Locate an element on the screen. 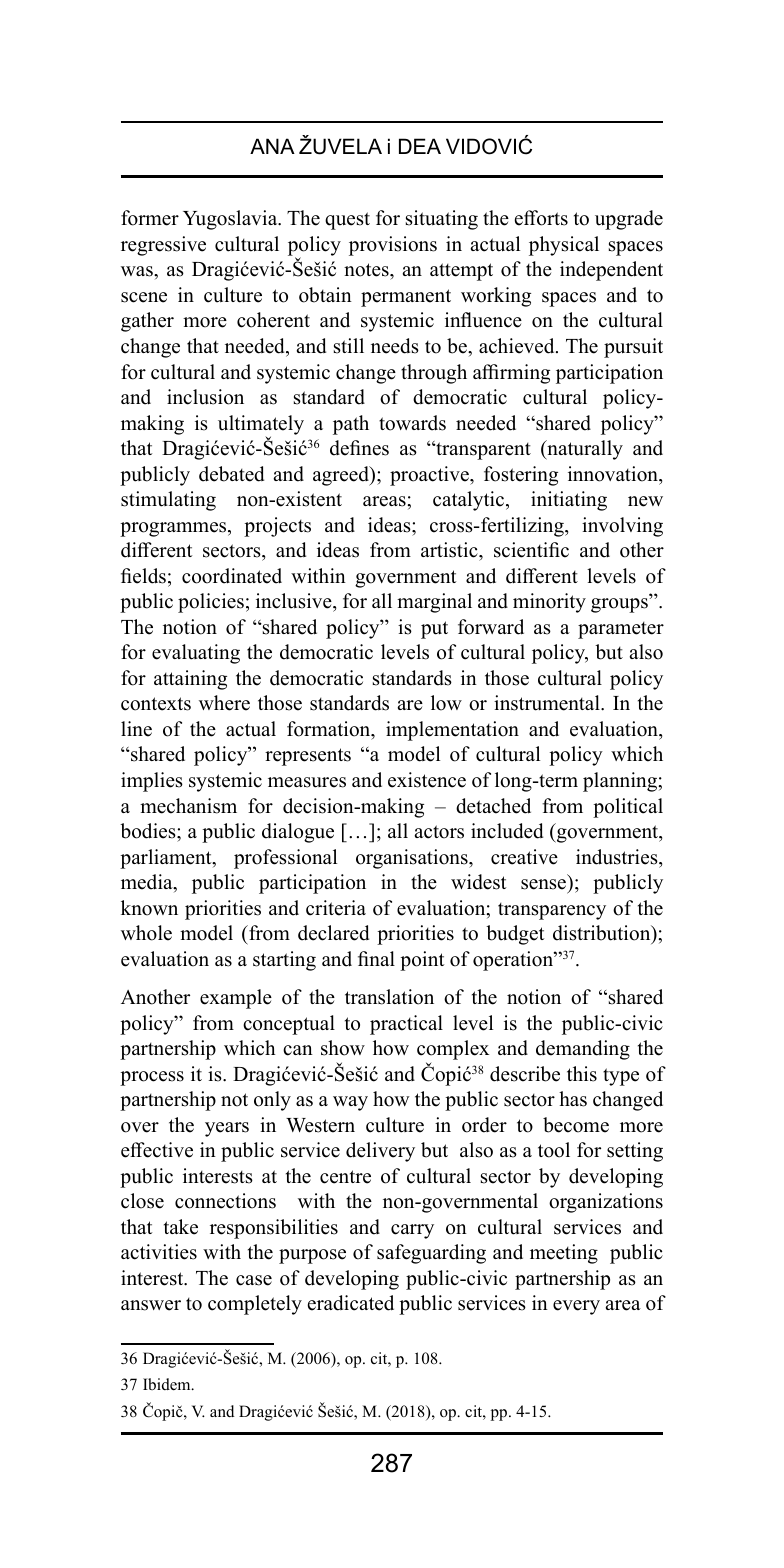 This screenshot has width=784, height=1568. demanding is located at coordinates (583, 1050).
